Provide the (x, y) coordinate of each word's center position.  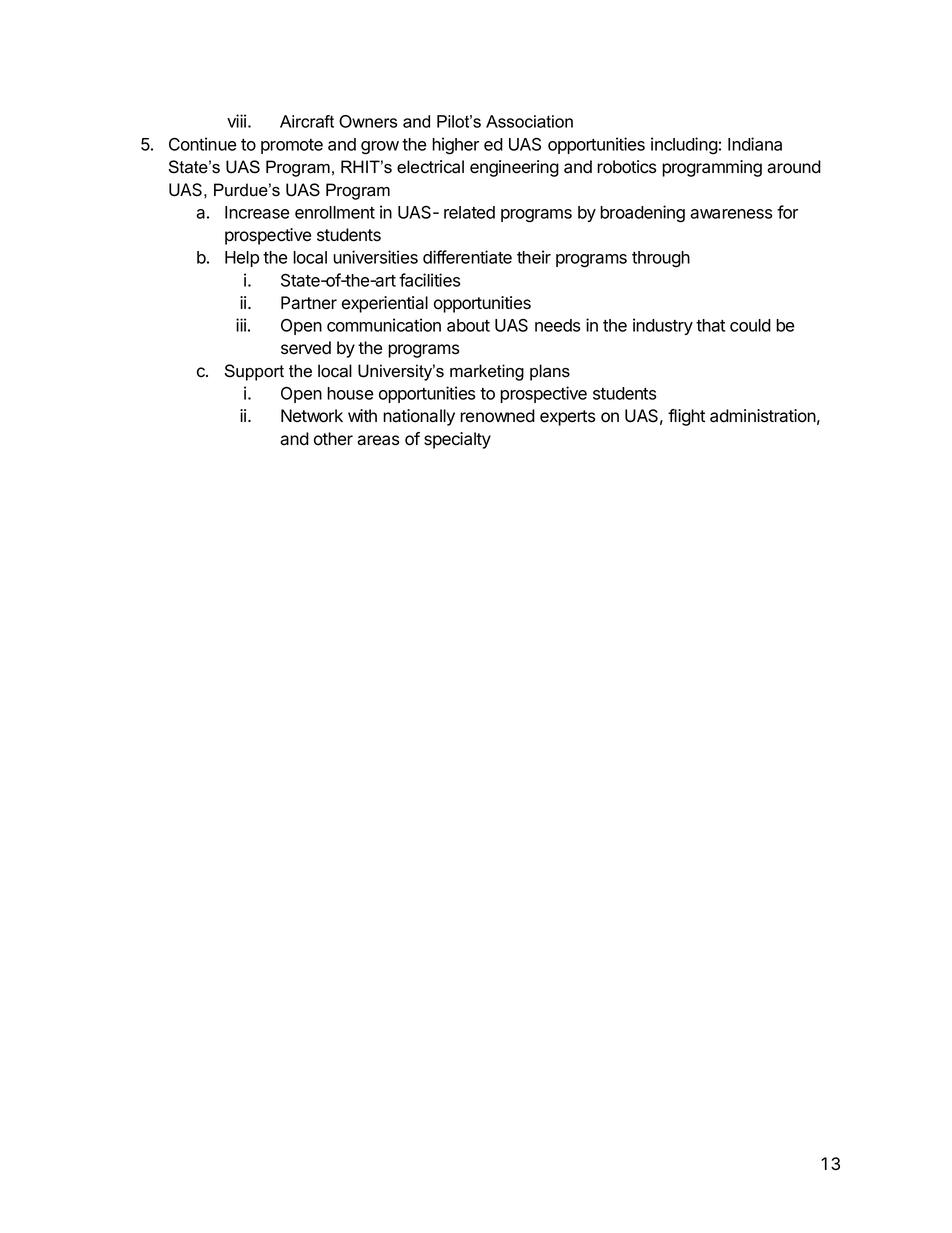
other (333, 439)
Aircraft (307, 121)
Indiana (755, 144)
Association (529, 121)
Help (242, 259)
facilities (429, 280)
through (661, 259)
